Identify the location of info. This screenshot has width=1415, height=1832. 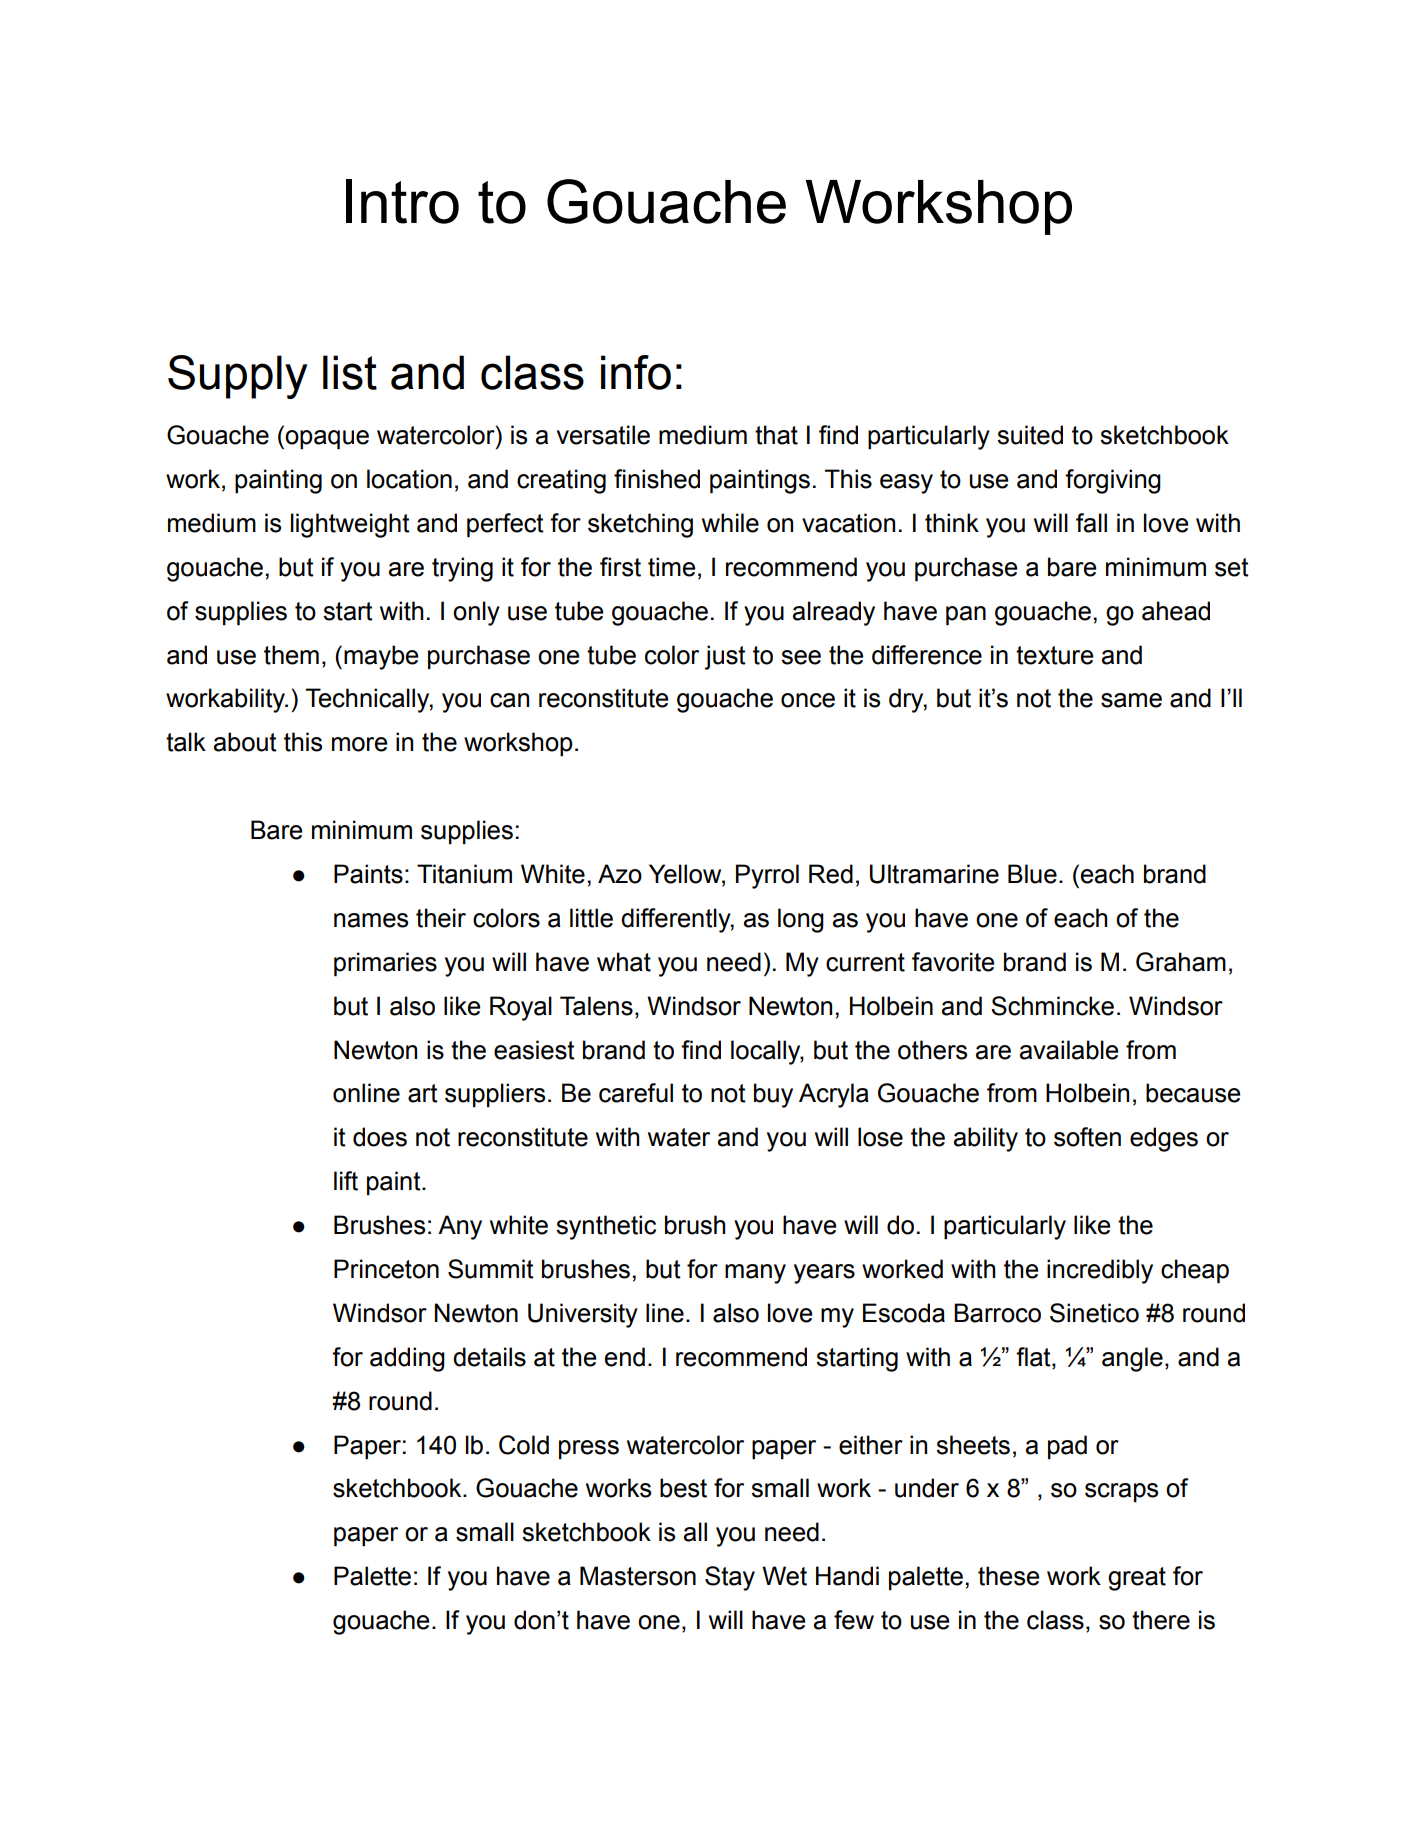
(636, 372).
